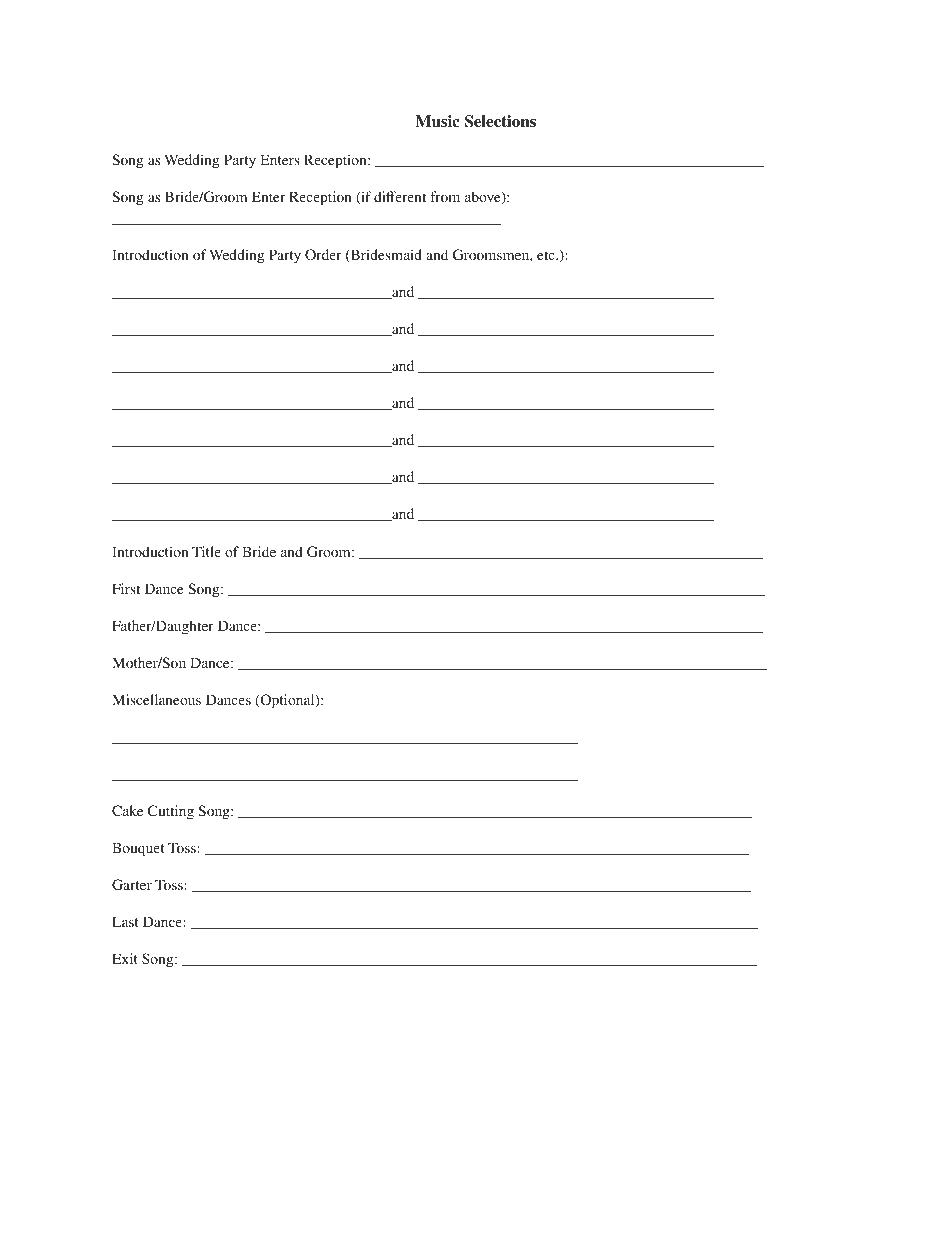 Image resolution: width=952 pixels, height=1233 pixels. Describe the element at coordinates (206, 551) in the screenshot. I see `Title` at that location.
